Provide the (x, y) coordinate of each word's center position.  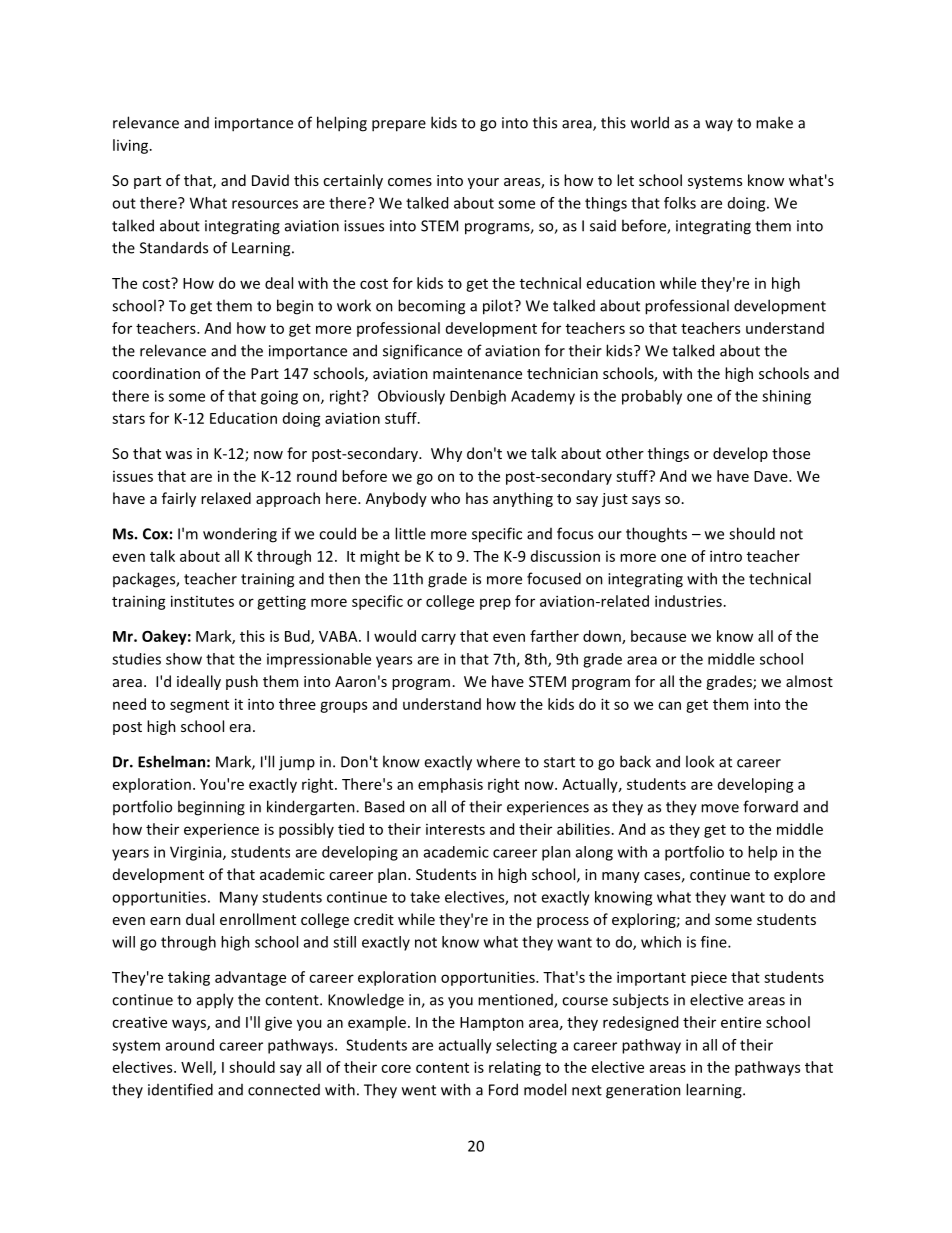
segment (199, 706)
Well (197, 1068)
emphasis (450, 785)
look (700, 761)
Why (446, 454)
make (774, 122)
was (178, 455)
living (132, 146)
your (483, 183)
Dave (772, 476)
